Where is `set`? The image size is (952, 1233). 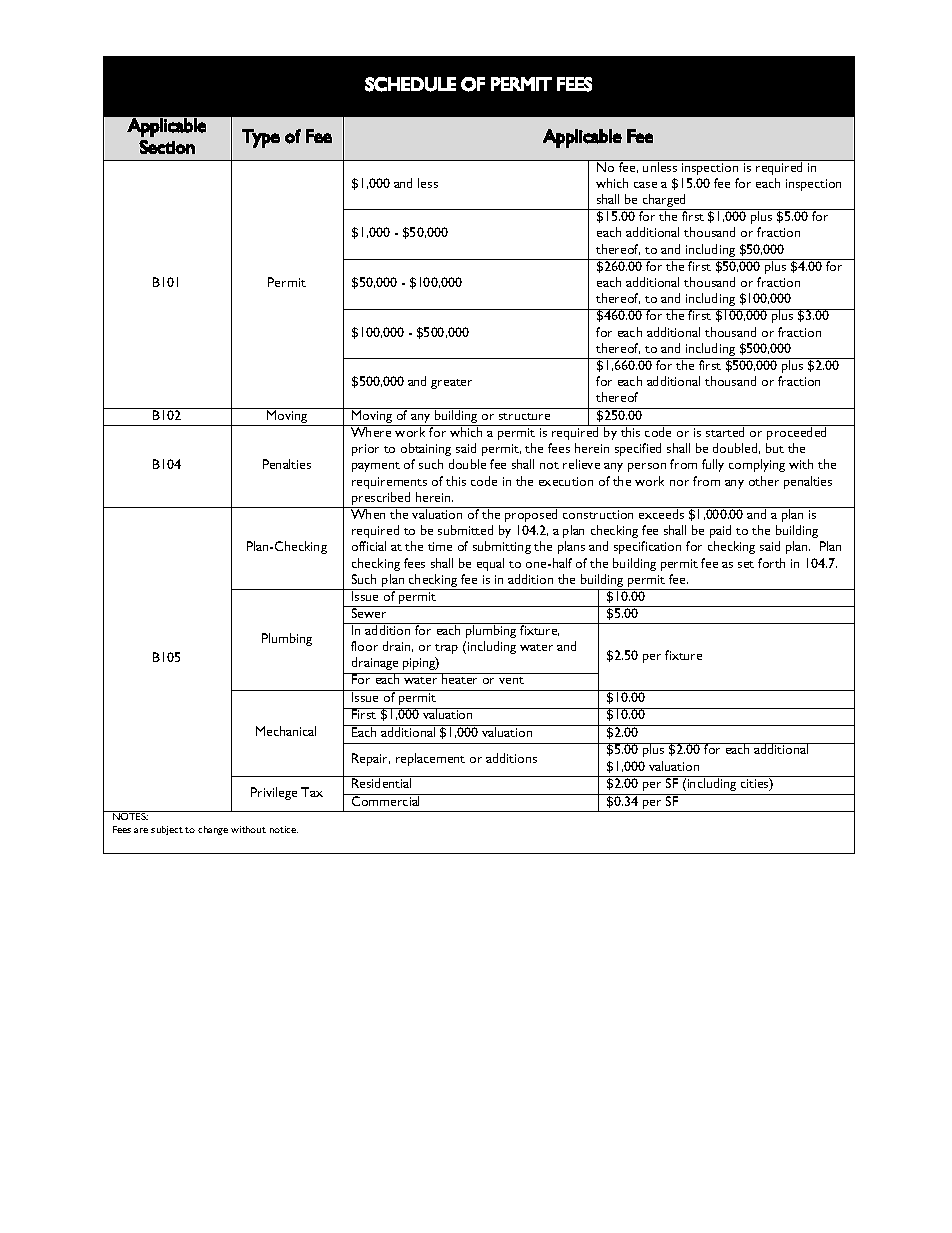
set is located at coordinates (746, 564).
